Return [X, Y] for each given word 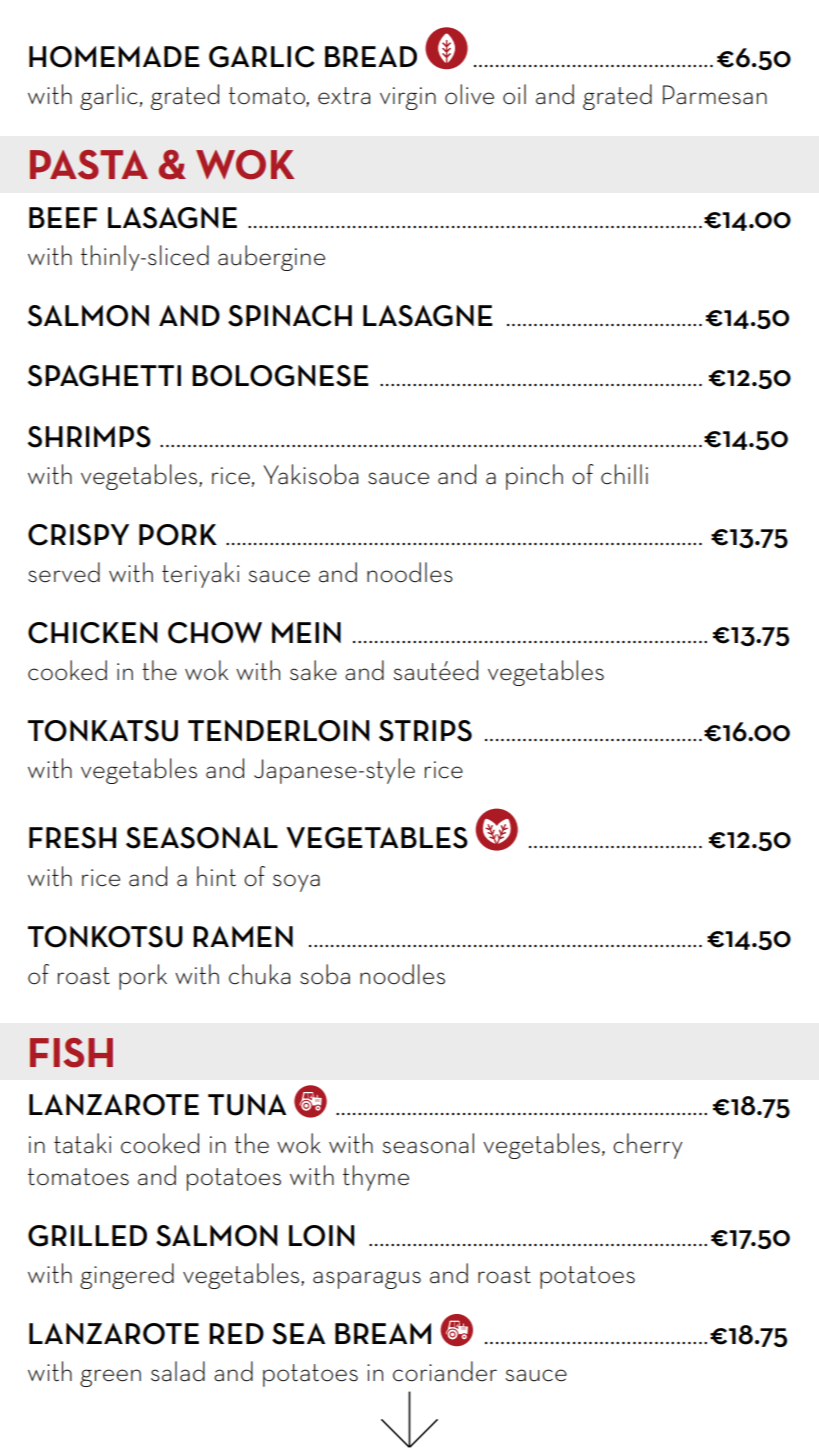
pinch [534, 477]
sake [313, 670]
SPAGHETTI [104, 376]
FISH [71, 1053]
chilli [624, 474]
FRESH [72, 838]
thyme [376, 1178]
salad [178, 1371]
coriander [445, 1371]
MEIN [306, 632]
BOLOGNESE [280, 376]
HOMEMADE [114, 57]
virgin [408, 98]
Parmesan [715, 95]
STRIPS [425, 731]
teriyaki [200, 575]
